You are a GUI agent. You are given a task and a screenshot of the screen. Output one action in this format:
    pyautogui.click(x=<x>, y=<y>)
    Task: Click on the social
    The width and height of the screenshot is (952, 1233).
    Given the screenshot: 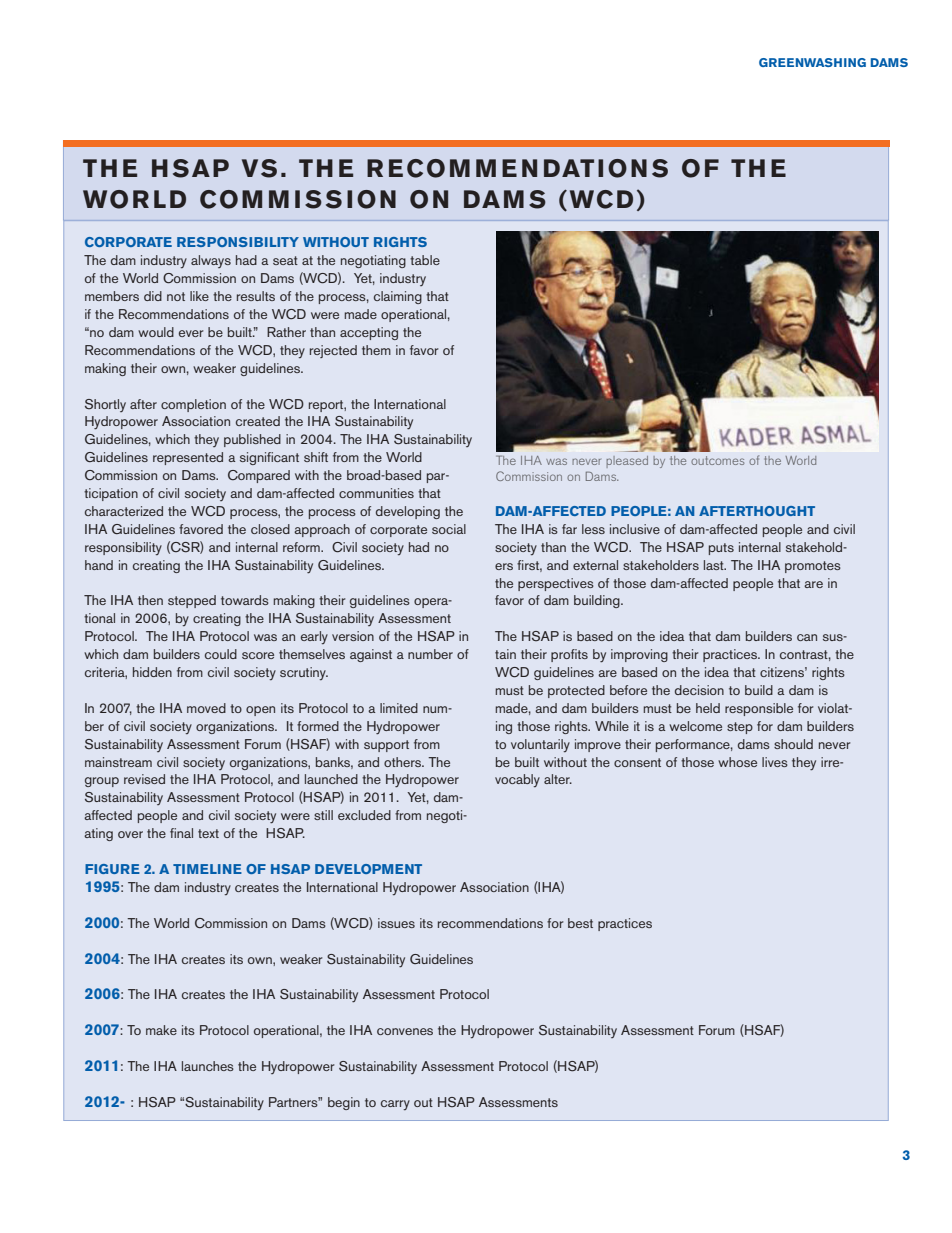 What is the action you would take?
    pyautogui.click(x=449, y=529)
